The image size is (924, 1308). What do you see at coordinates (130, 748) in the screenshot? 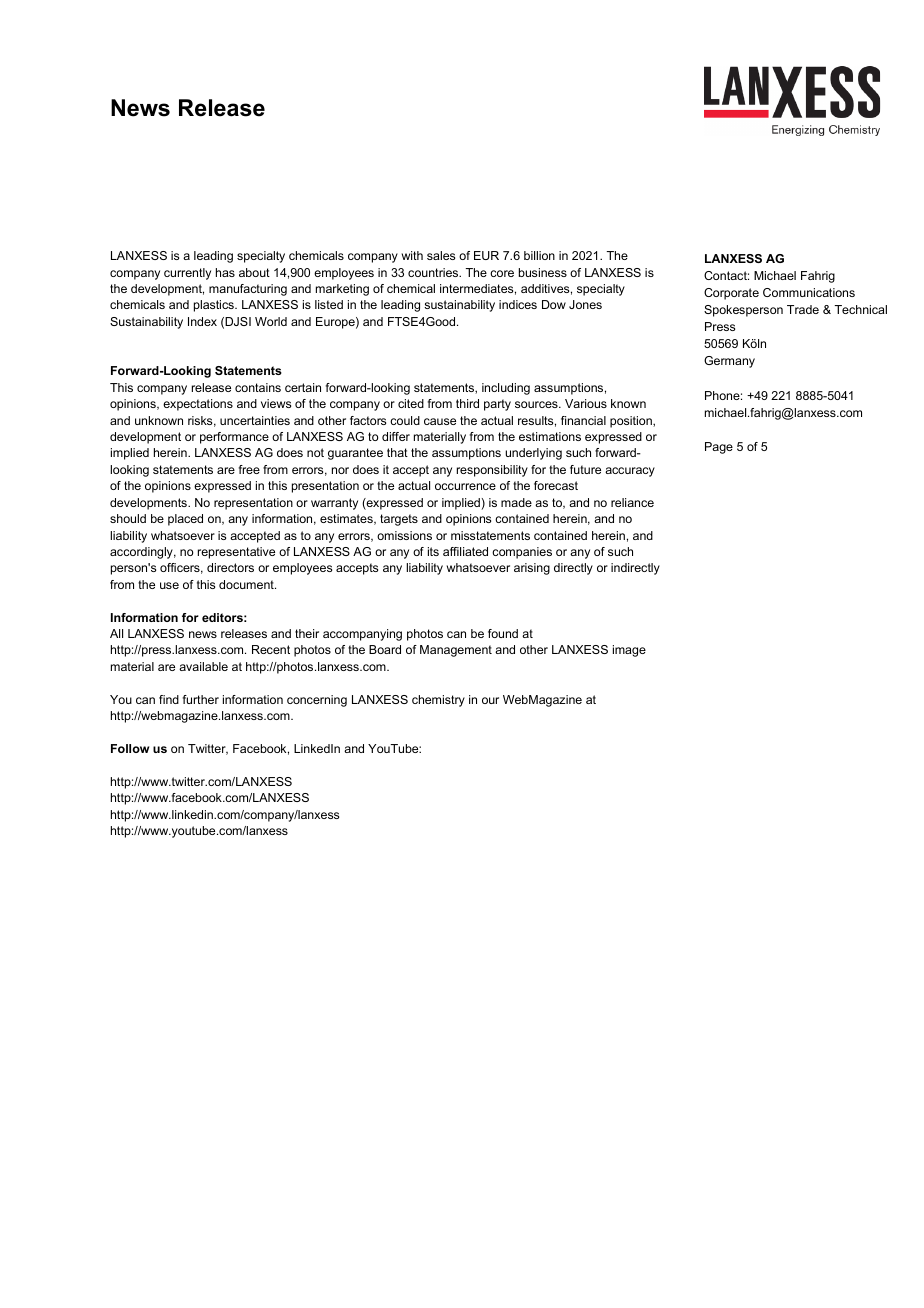
I see `Follow` at bounding box center [130, 748].
